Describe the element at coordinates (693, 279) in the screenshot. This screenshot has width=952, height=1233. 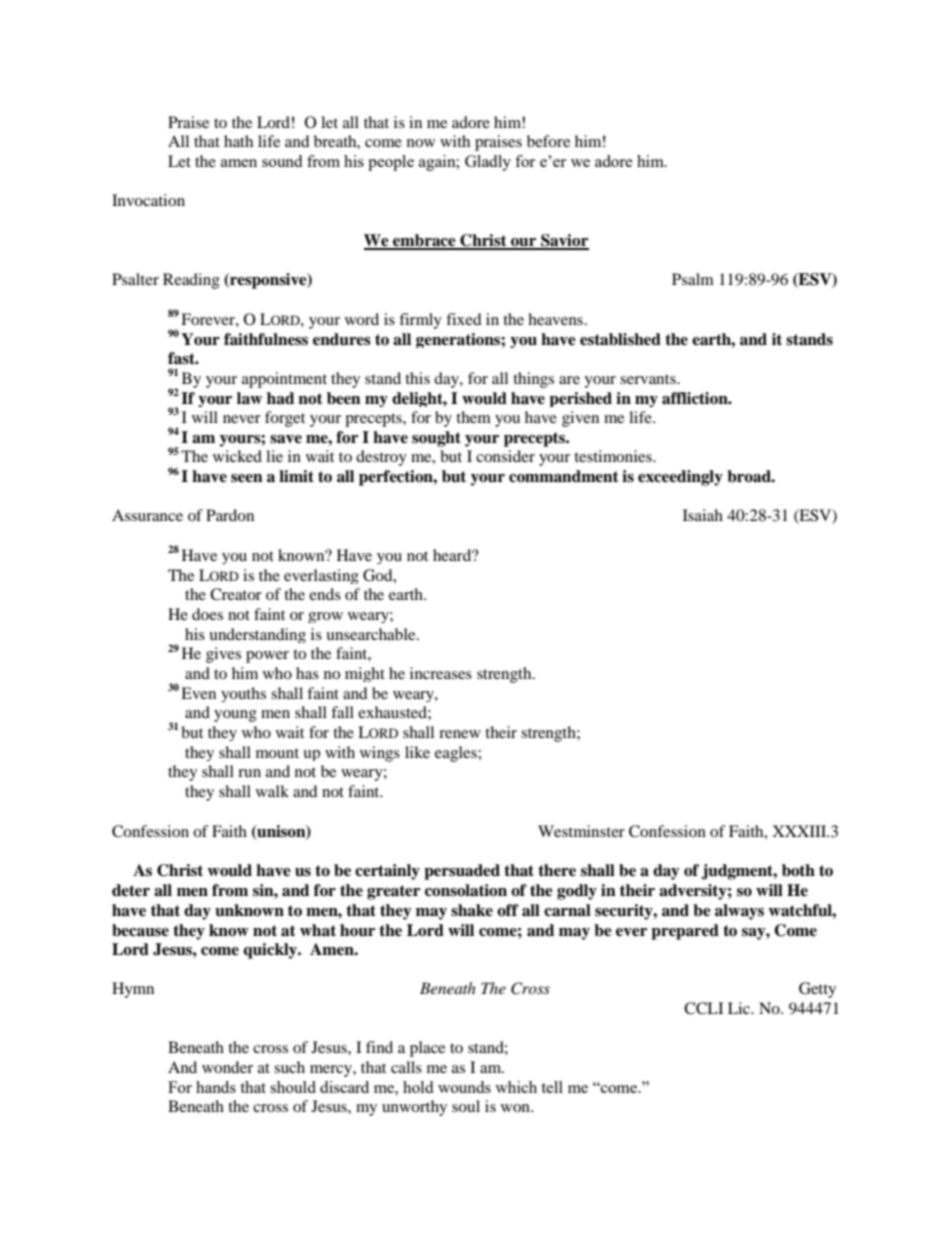
I see `Psalm` at that location.
